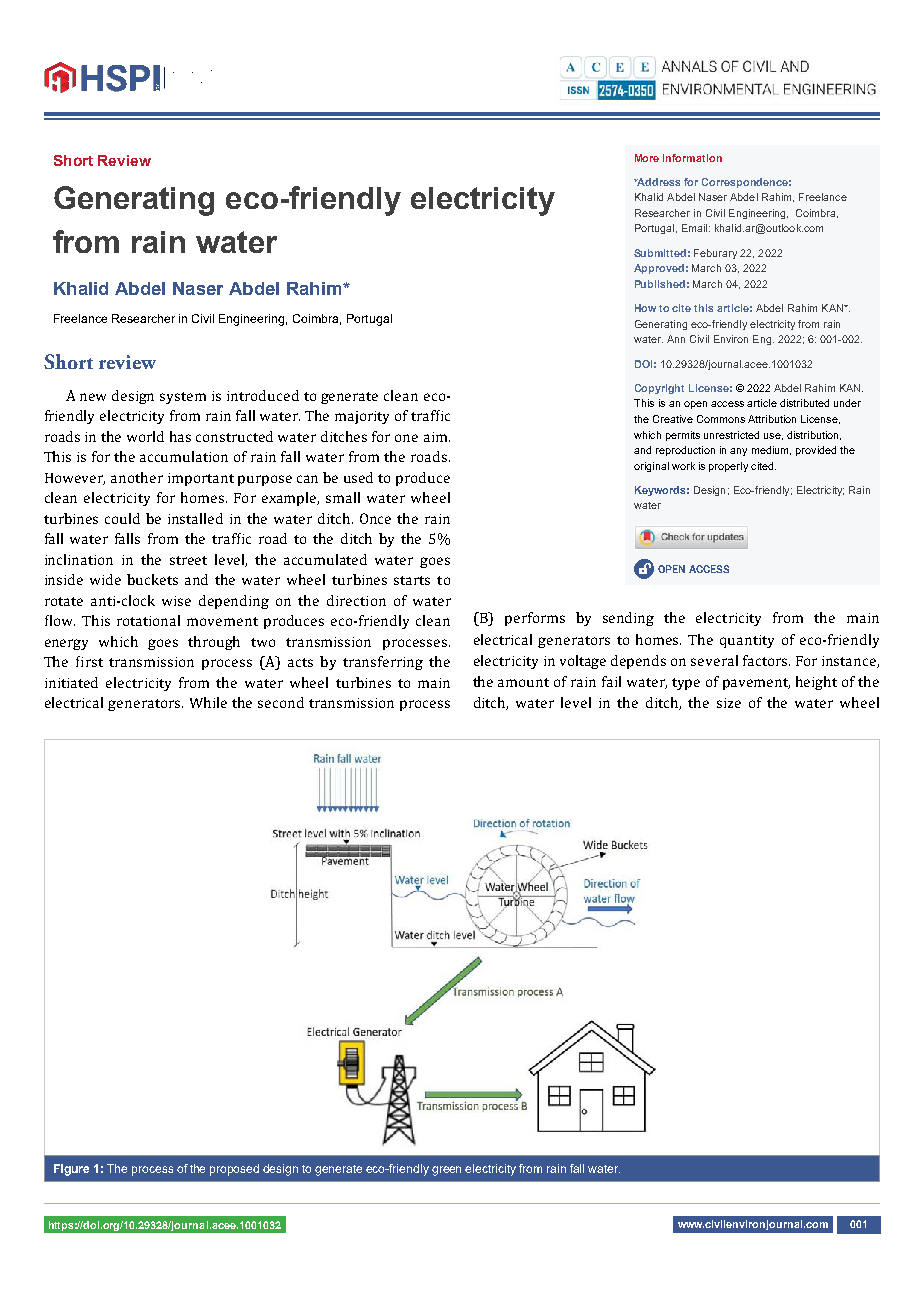 The height and width of the document is (1308, 924). I want to click on proposed, so click(234, 1170).
